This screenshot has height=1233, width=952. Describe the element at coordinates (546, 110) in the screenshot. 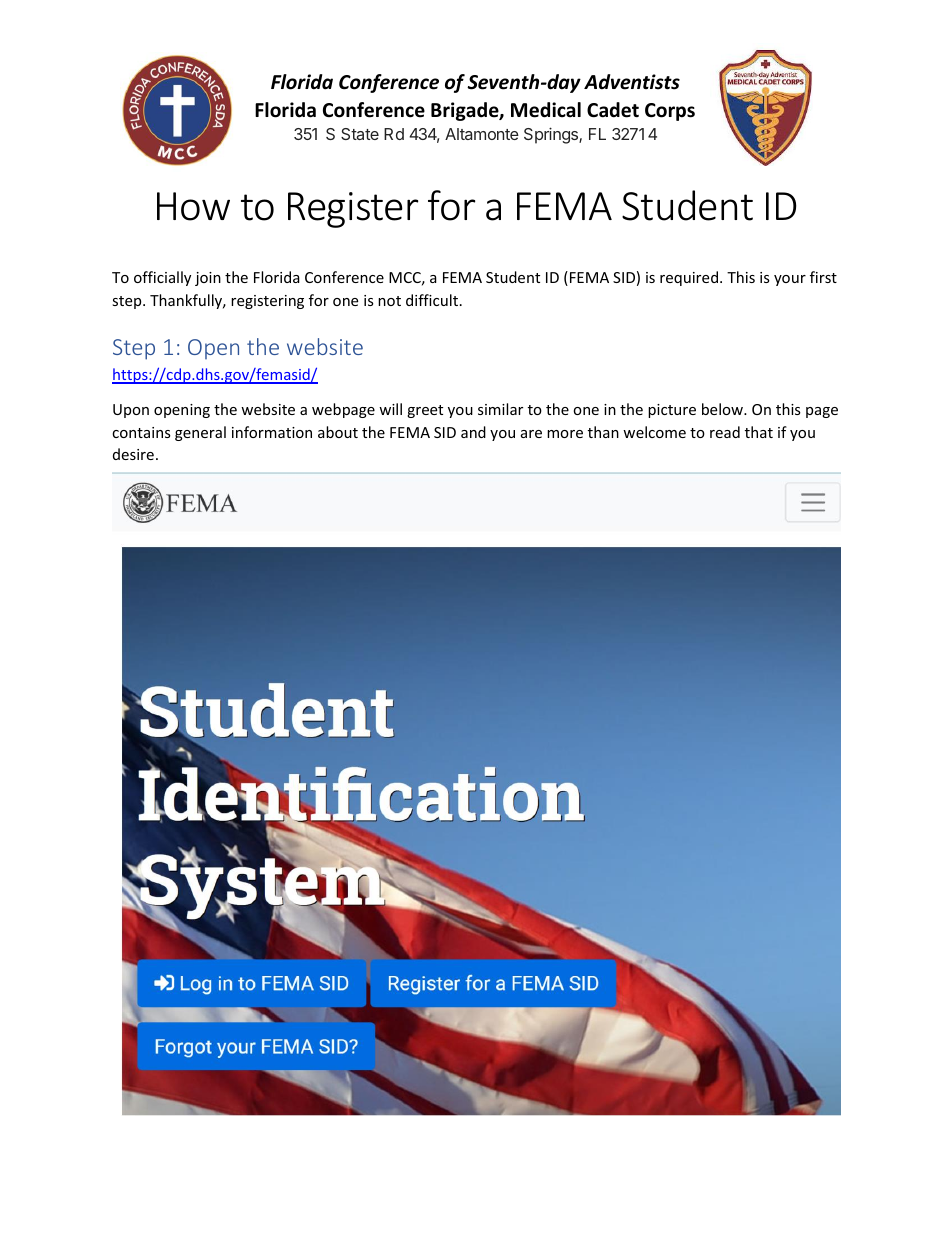

I see `Medical` at that location.
